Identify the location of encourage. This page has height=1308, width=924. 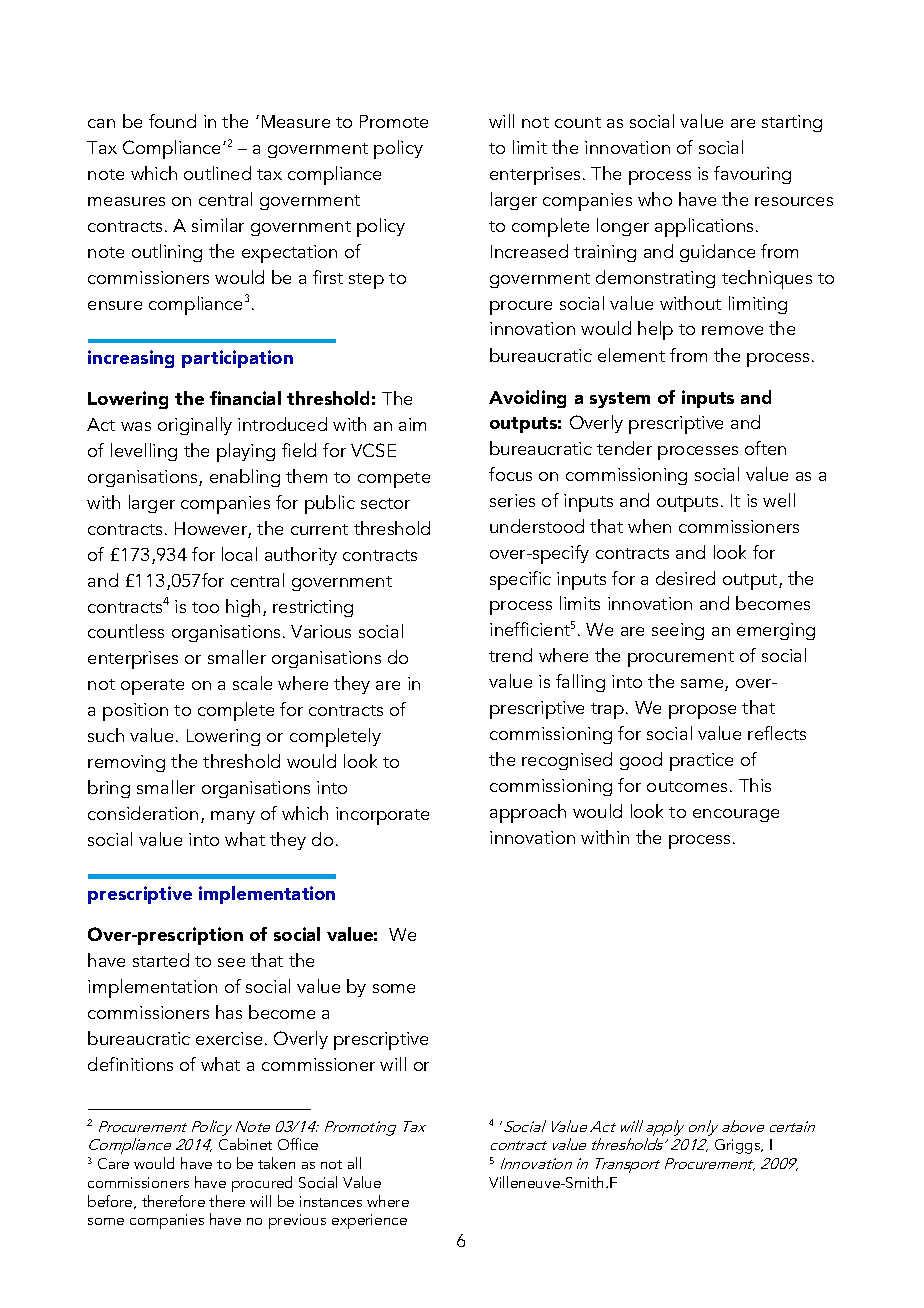
(736, 815).
